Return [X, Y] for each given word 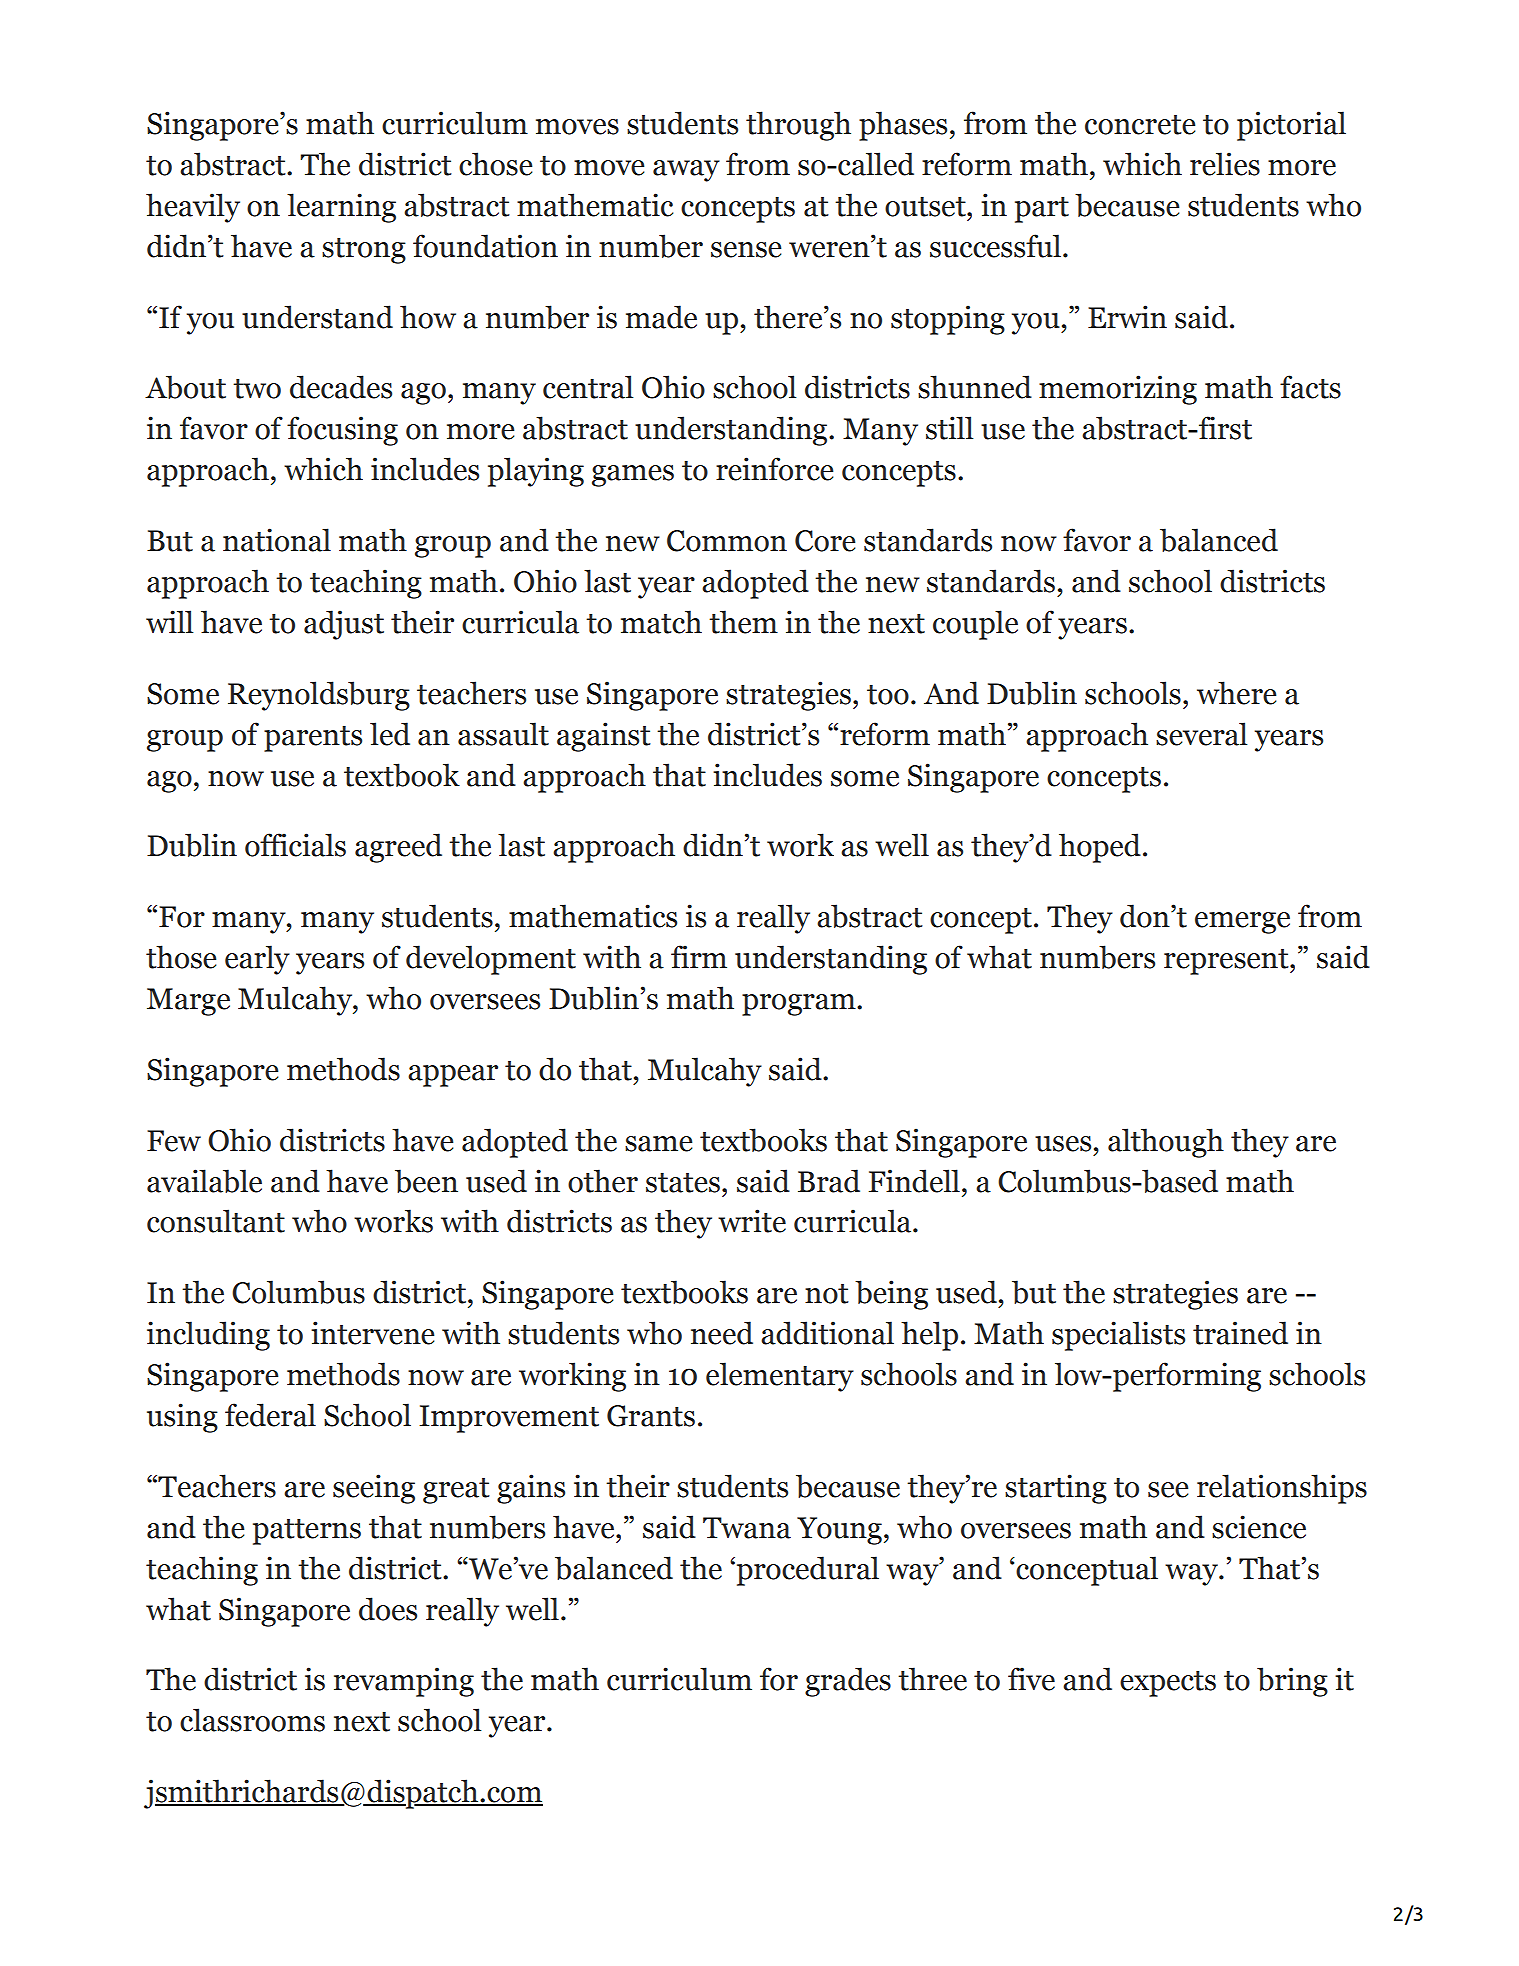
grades [848, 1682]
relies [1225, 164]
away [686, 171]
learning [341, 208]
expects [1168, 1684]
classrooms [252, 1720]
